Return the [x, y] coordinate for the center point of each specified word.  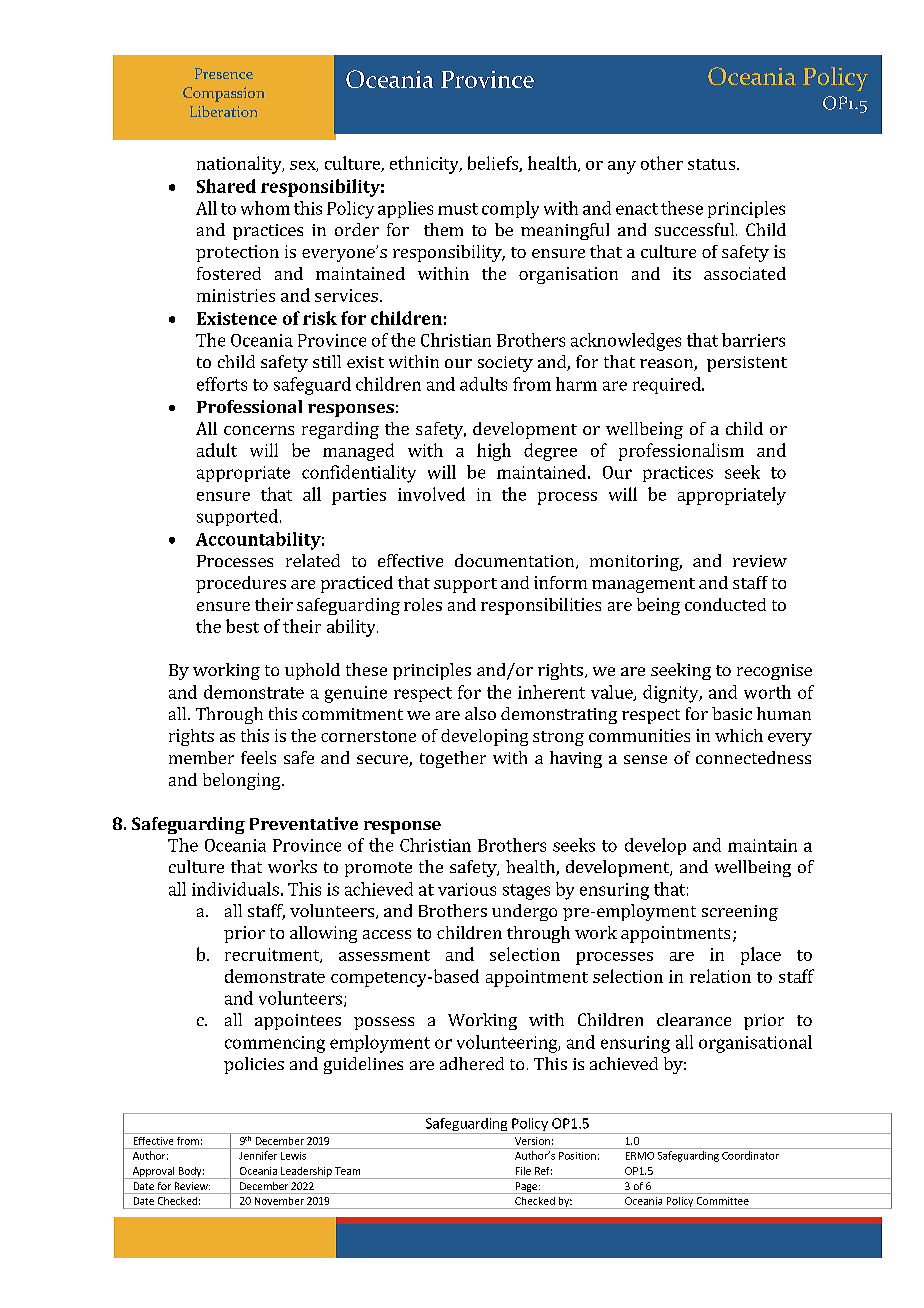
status [713, 164]
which [739, 735]
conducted [725, 604]
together [453, 759]
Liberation [223, 111]
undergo [524, 912]
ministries [236, 295]
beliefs [494, 164]
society [505, 364]
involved [431, 494]
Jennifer [258, 1155]
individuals [235, 889]
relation [720, 976]
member [201, 757]
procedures [241, 584]
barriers [753, 340]
